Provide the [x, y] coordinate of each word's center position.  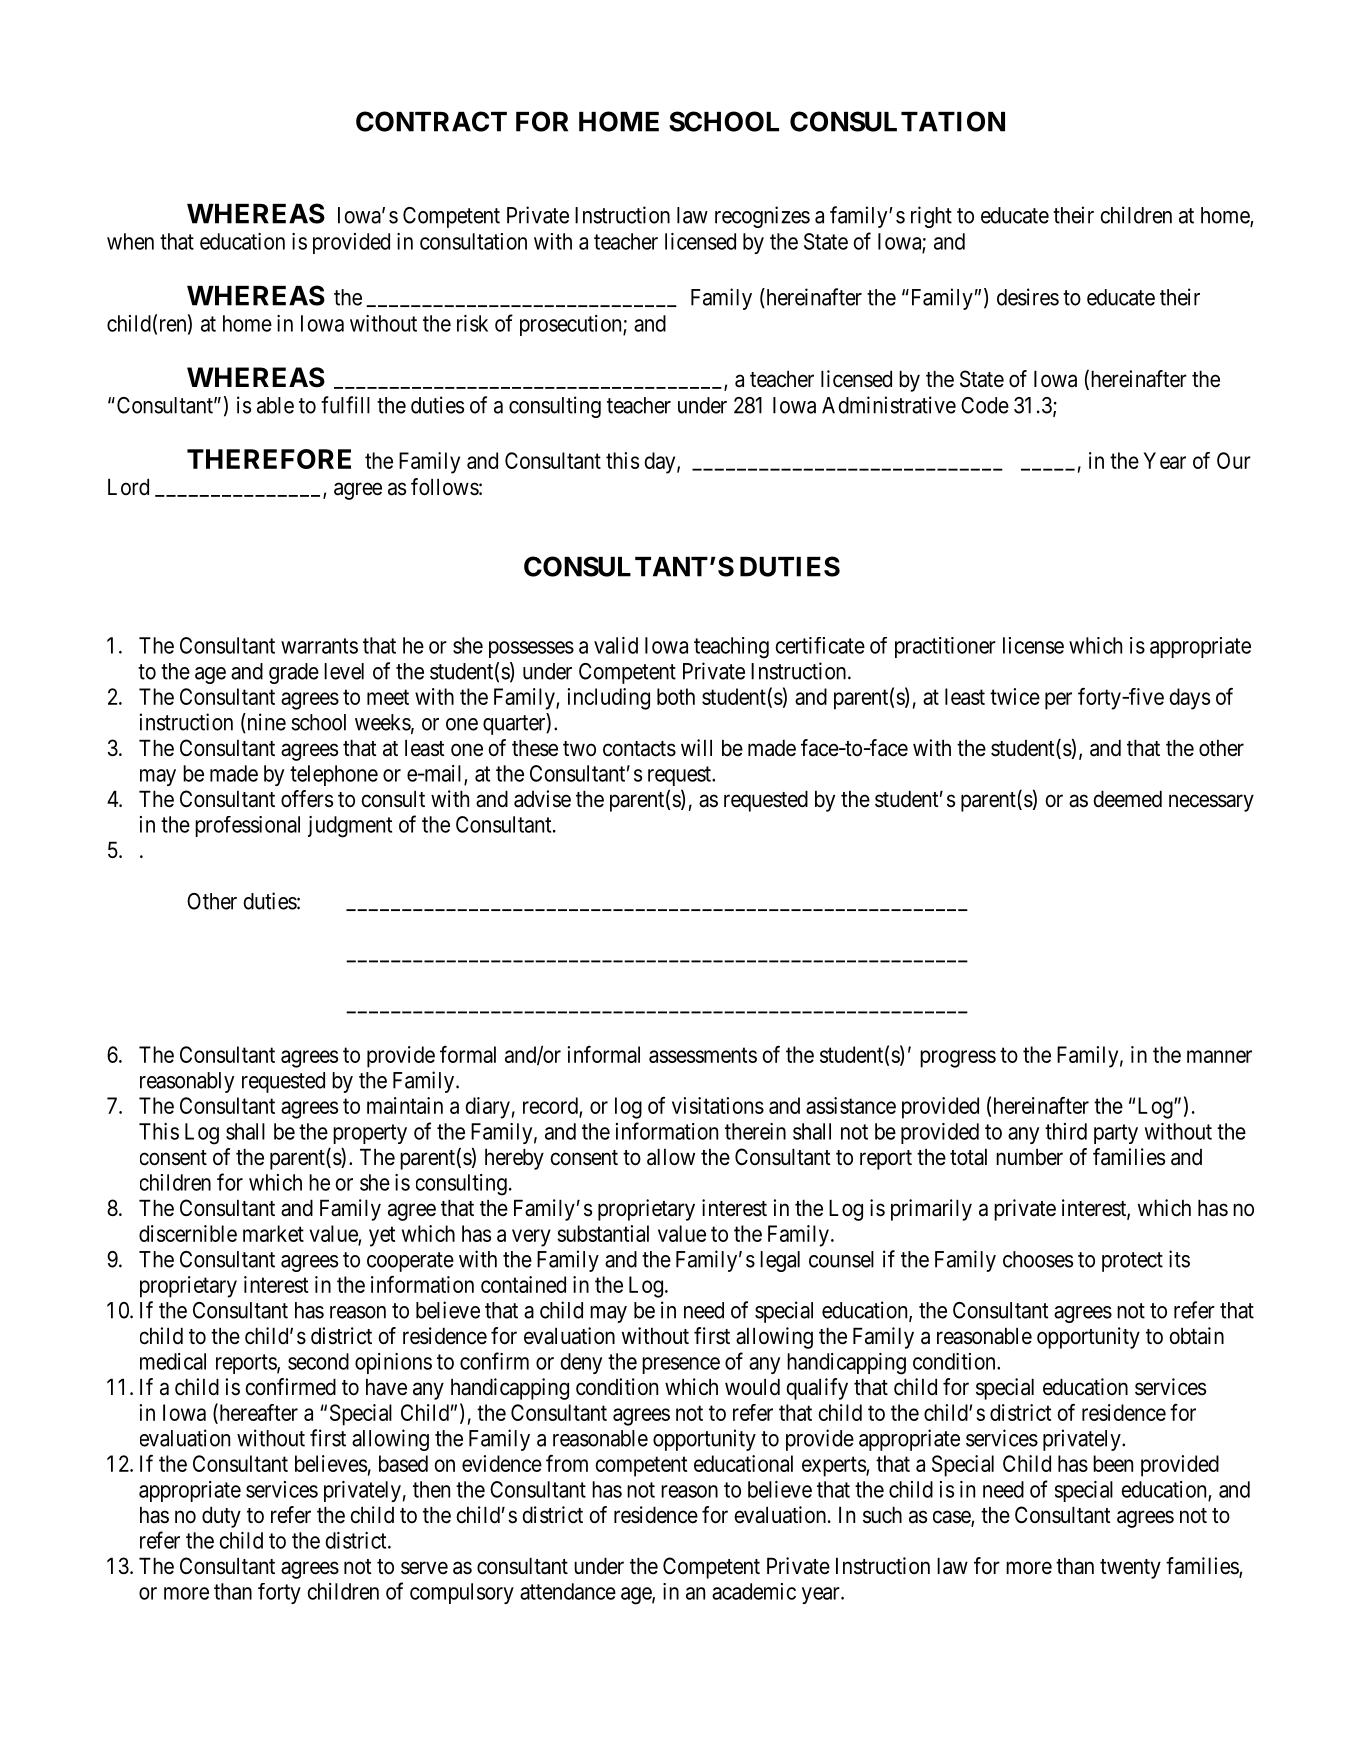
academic [754, 1591]
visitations [718, 1105]
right [931, 217]
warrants [319, 646]
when [130, 241]
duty [221, 1517]
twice [1015, 696]
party [1116, 1134]
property [370, 1134]
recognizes [762, 217]
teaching [731, 648]
